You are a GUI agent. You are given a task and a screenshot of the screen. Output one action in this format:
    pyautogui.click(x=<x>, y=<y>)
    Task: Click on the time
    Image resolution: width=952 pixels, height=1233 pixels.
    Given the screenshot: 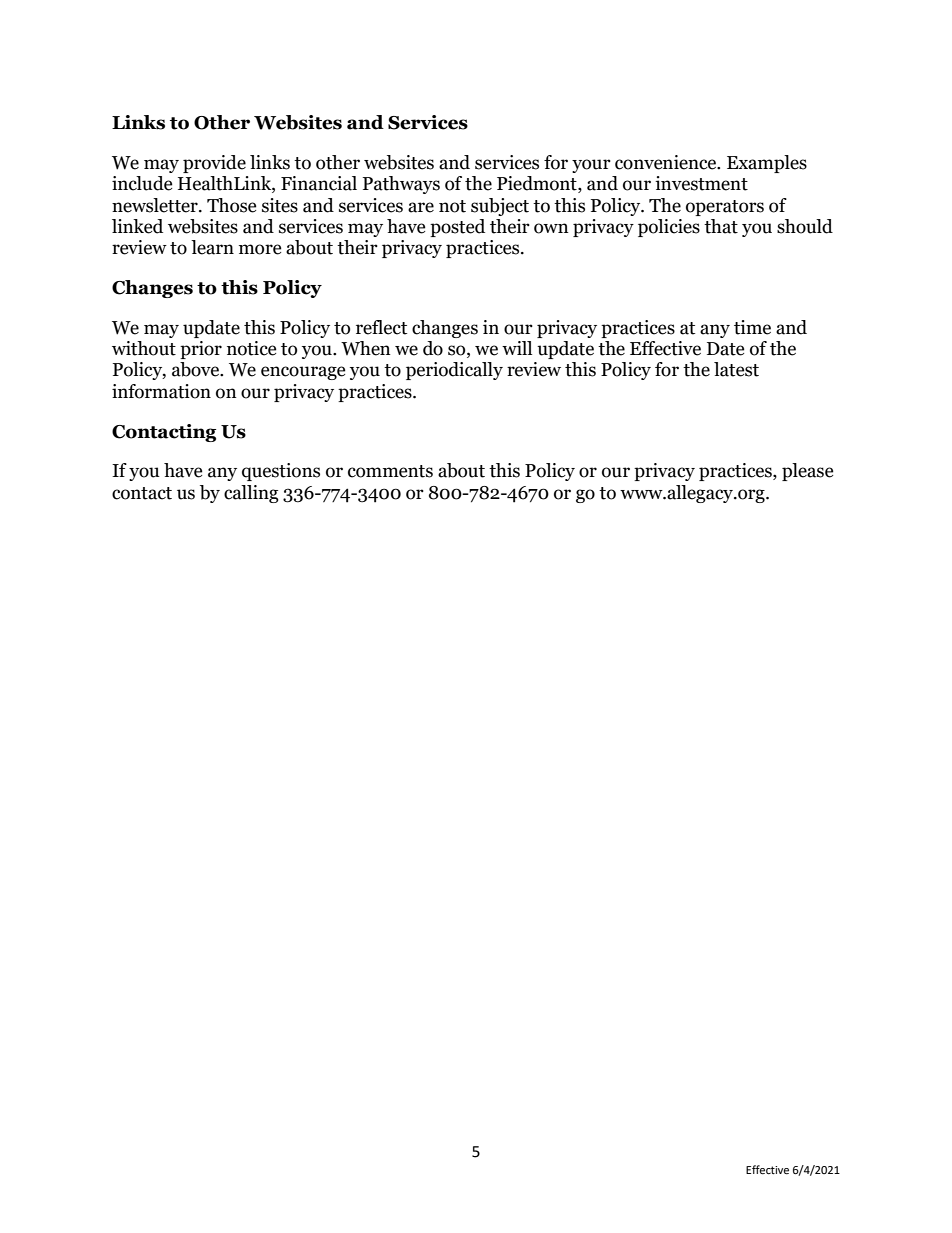 What is the action you would take?
    pyautogui.click(x=752, y=327)
